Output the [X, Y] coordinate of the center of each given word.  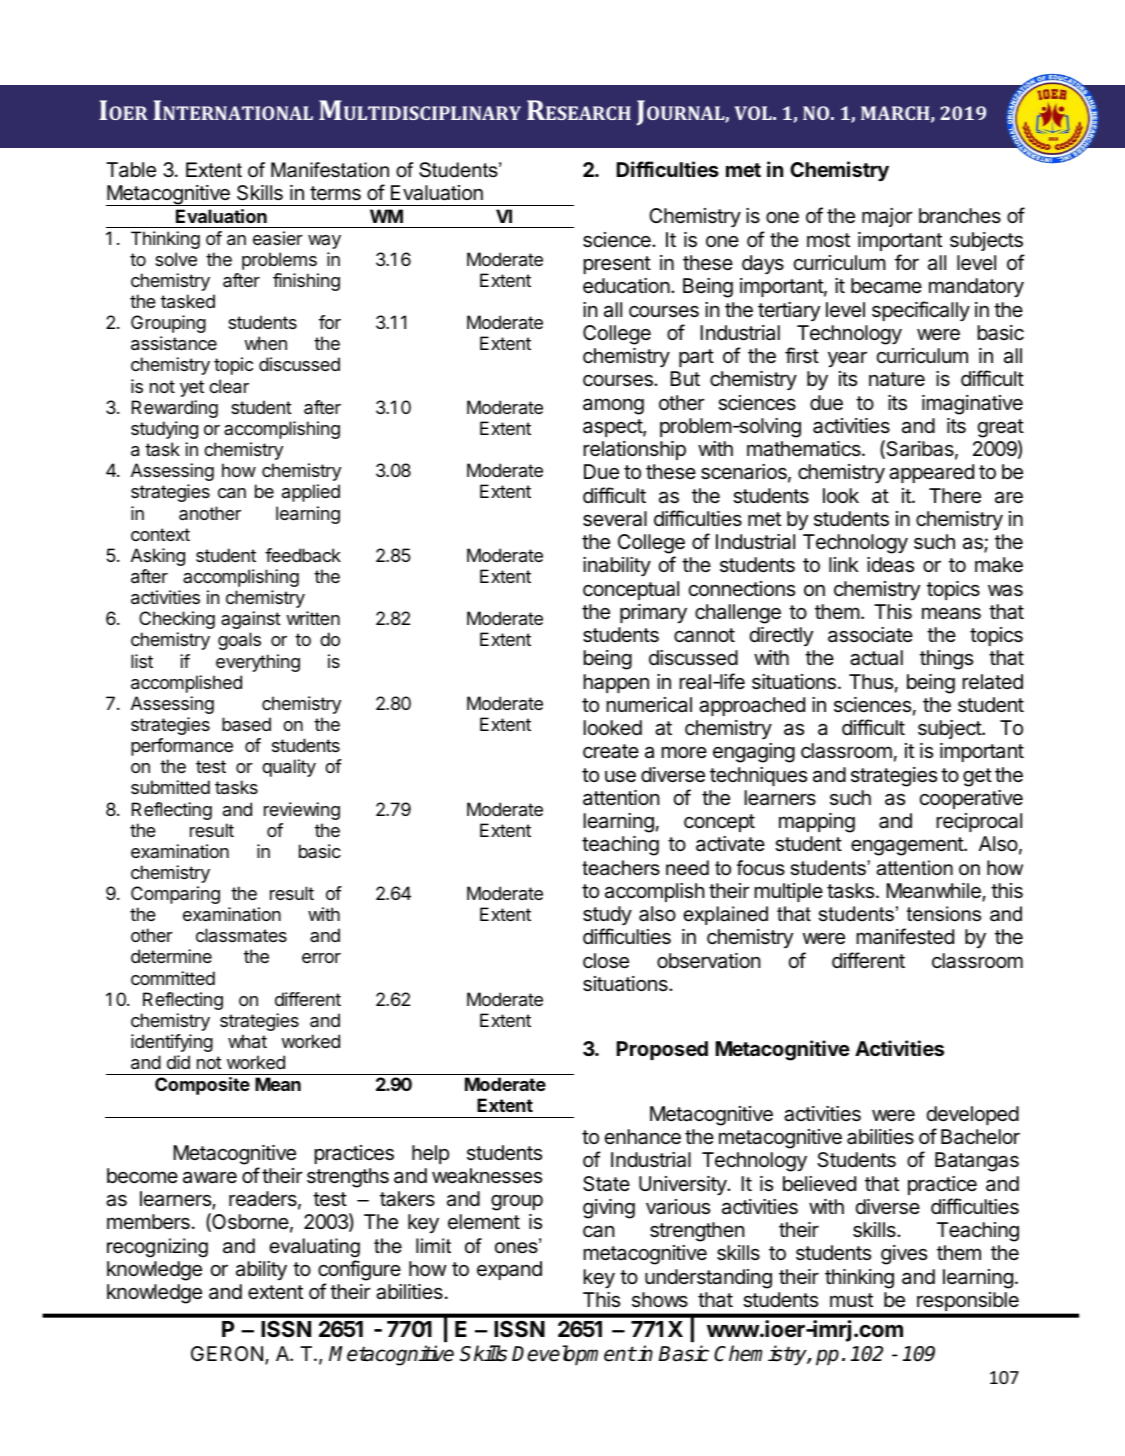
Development [574, 1355]
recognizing [157, 1248]
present [617, 265]
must [851, 1300]
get [977, 777]
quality [289, 768]
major [887, 217]
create [611, 751]
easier [278, 238]
